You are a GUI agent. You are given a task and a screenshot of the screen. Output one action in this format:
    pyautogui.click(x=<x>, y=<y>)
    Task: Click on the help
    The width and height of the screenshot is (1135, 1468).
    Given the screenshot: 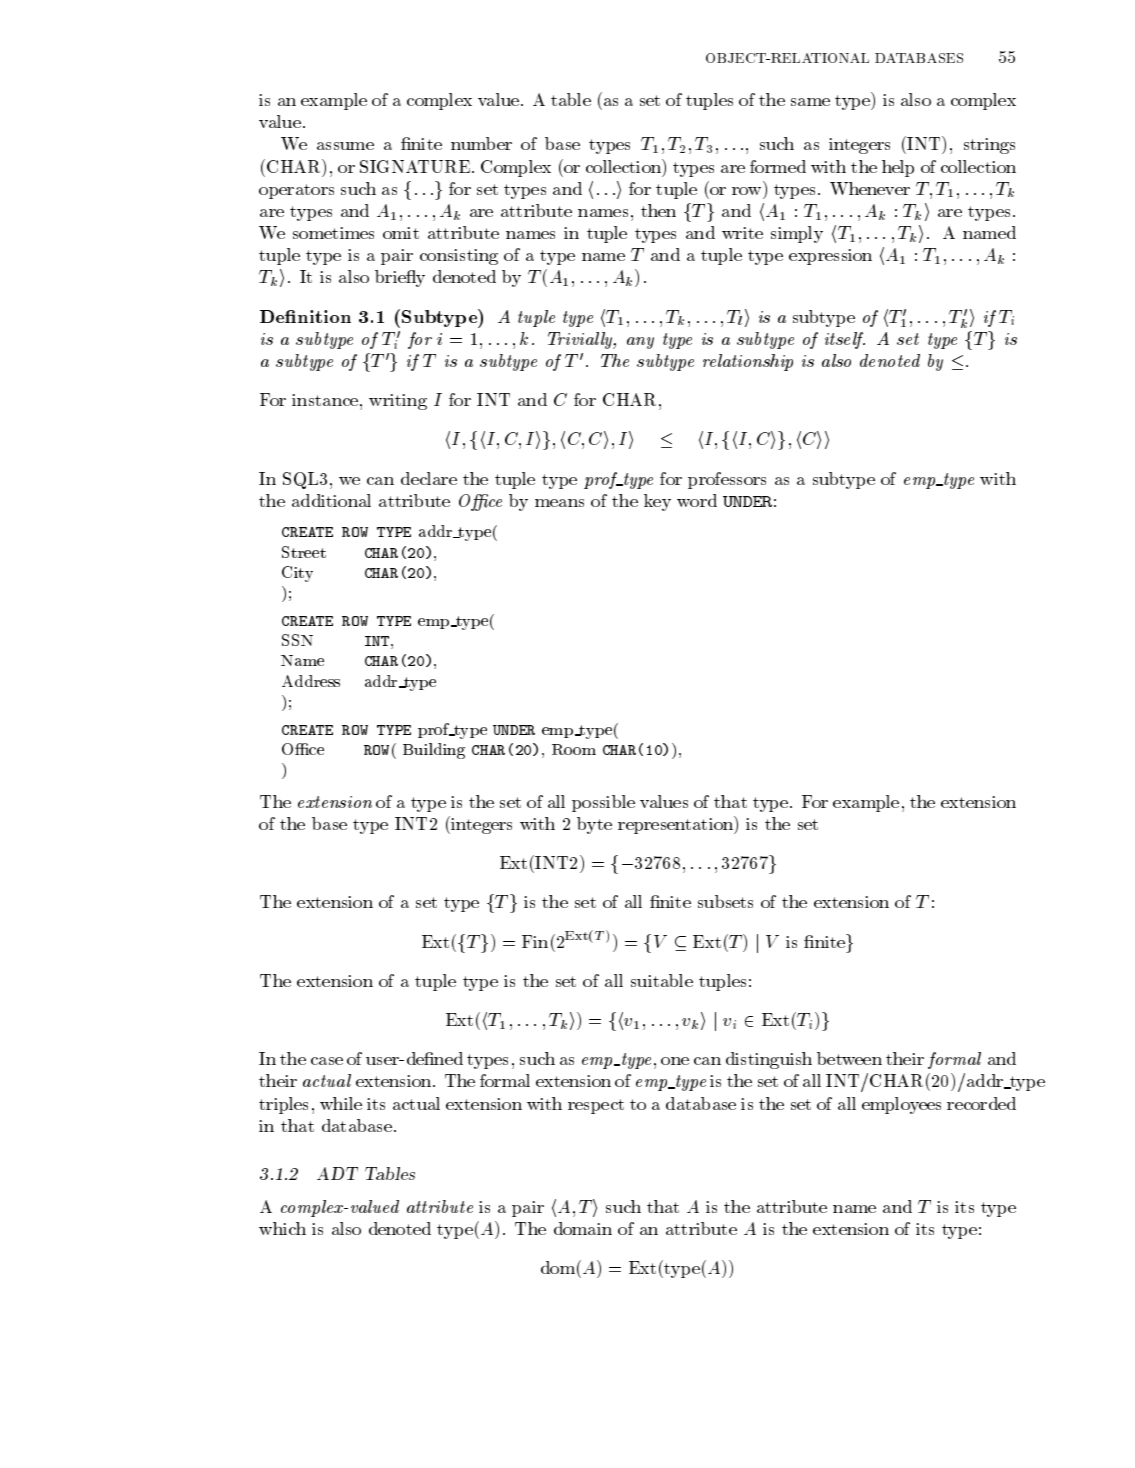 What is the action you would take?
    pyautogui.click(x=898, y=168)
